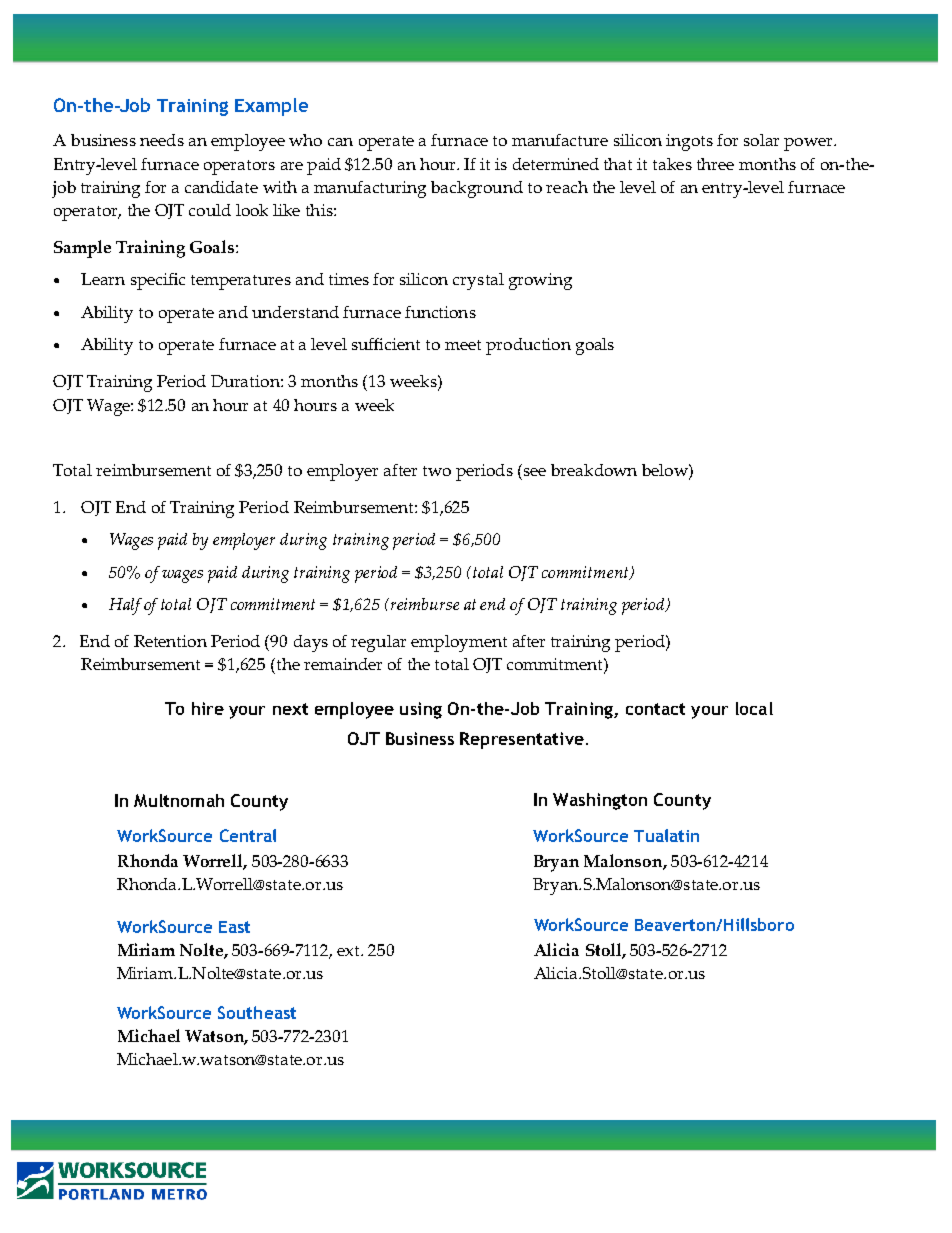 Image resolution: width=952 pixels, height=1233 pixels. I want to click on Washington, so click(600, 801).
